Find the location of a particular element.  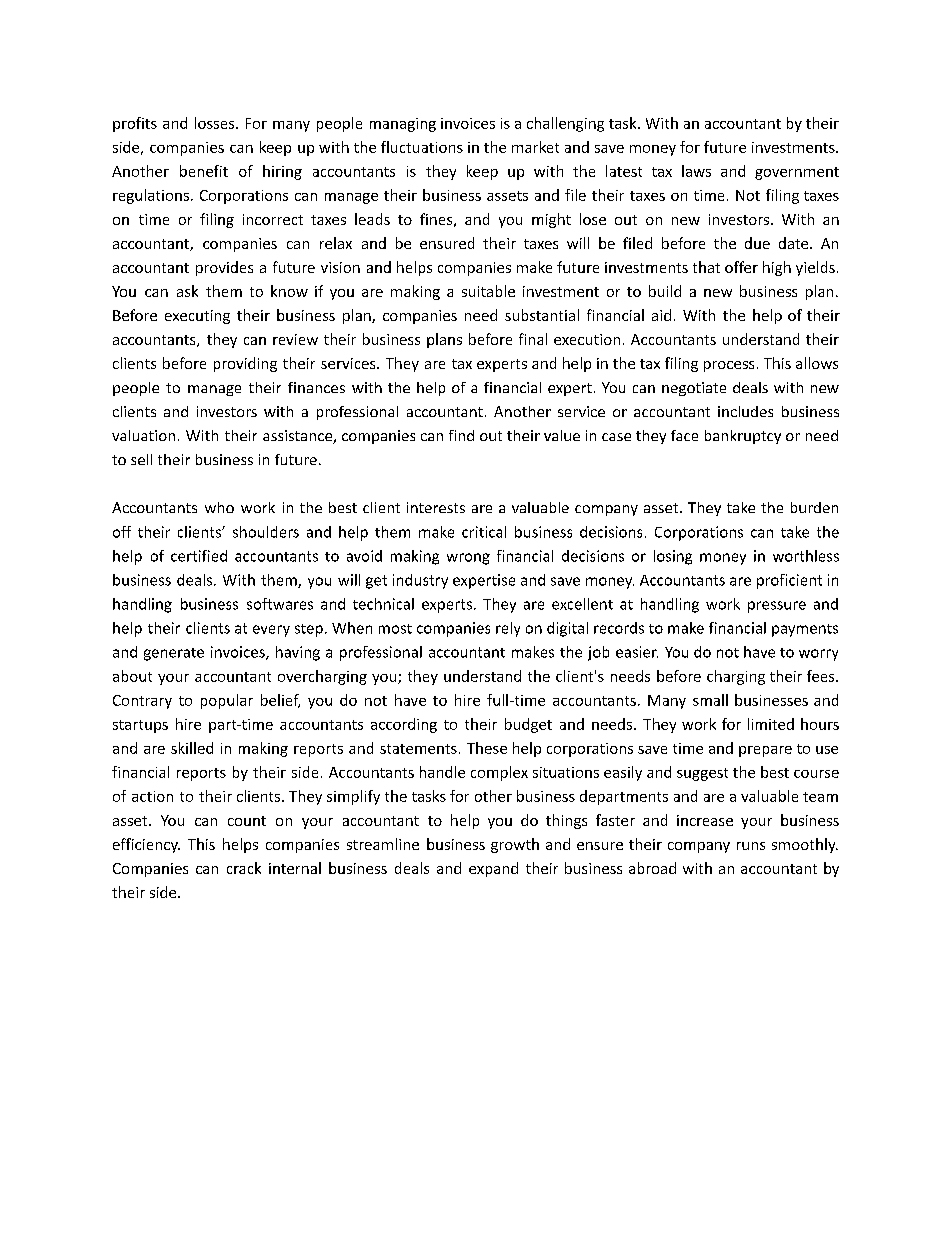

crack is located at coordinates (244, 868).
